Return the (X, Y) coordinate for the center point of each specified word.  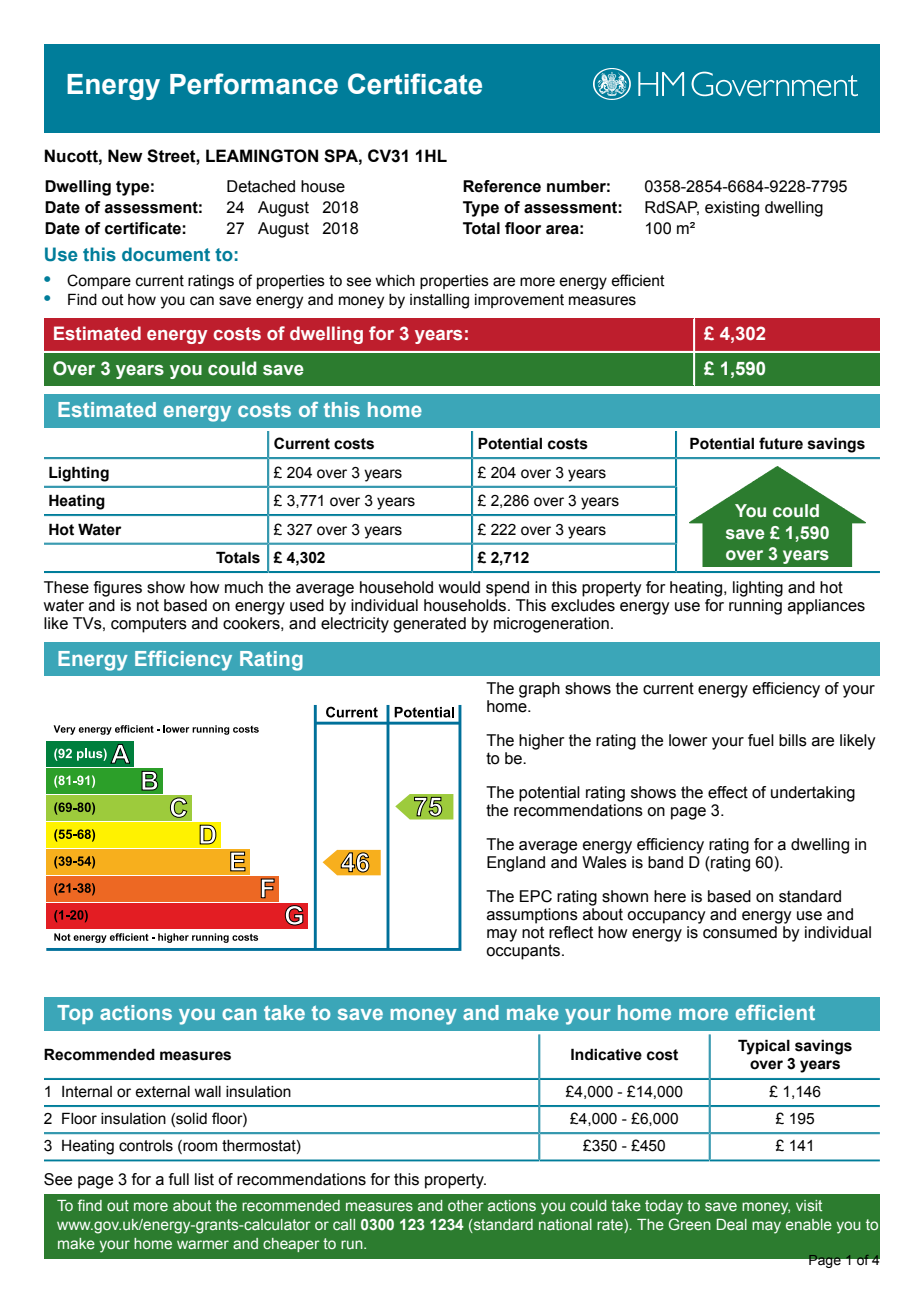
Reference (502, 186)
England (516, 864)
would (459, 587)
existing (732, 209)
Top (75, 1014)
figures (118, 589)
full (179, 1179)
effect (728, 792)
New (125, 156)
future (781, 443)
